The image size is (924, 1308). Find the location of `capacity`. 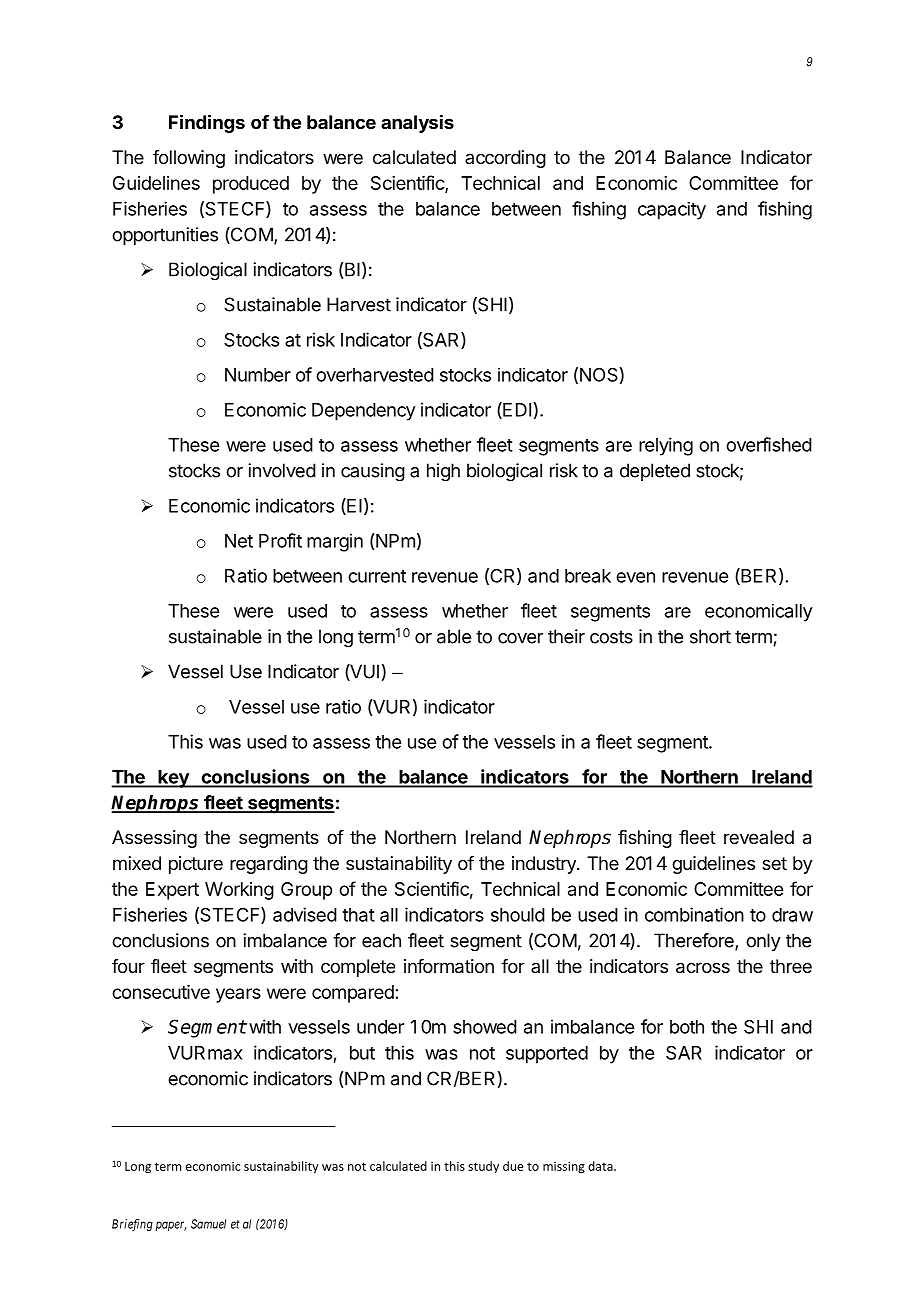

capacity is located at coordinates (672, 211).
